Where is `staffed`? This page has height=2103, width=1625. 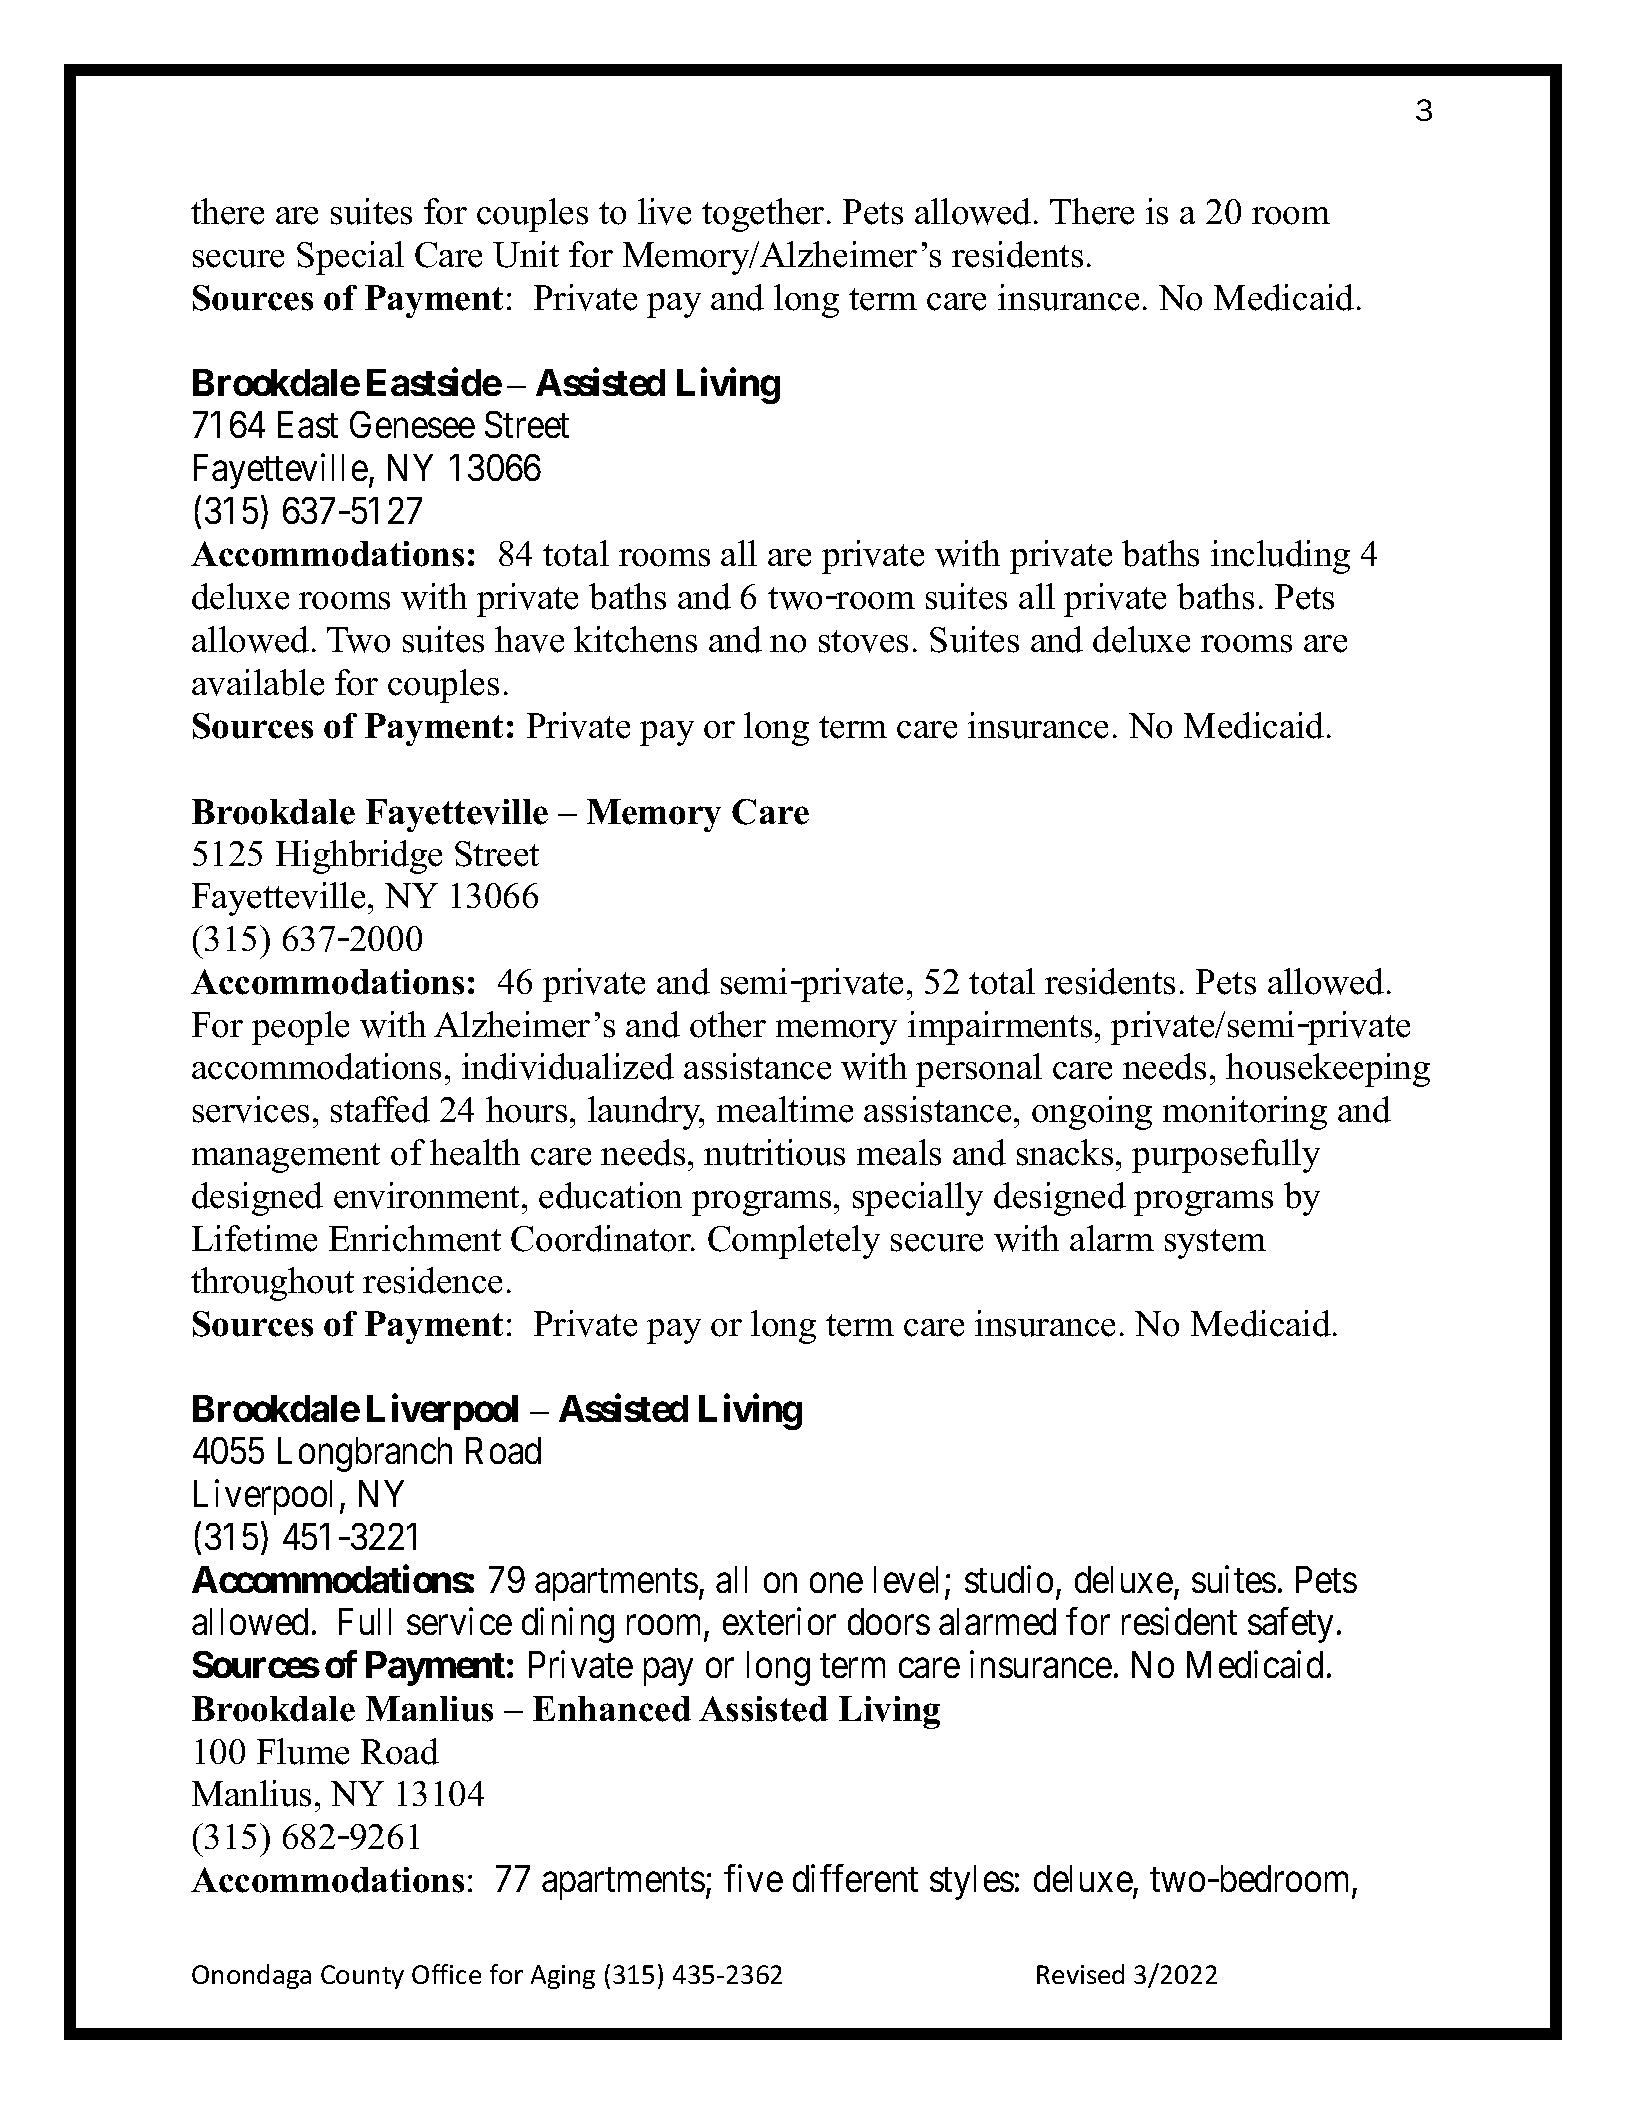
staffed is located at coordinates (380, 1109).
